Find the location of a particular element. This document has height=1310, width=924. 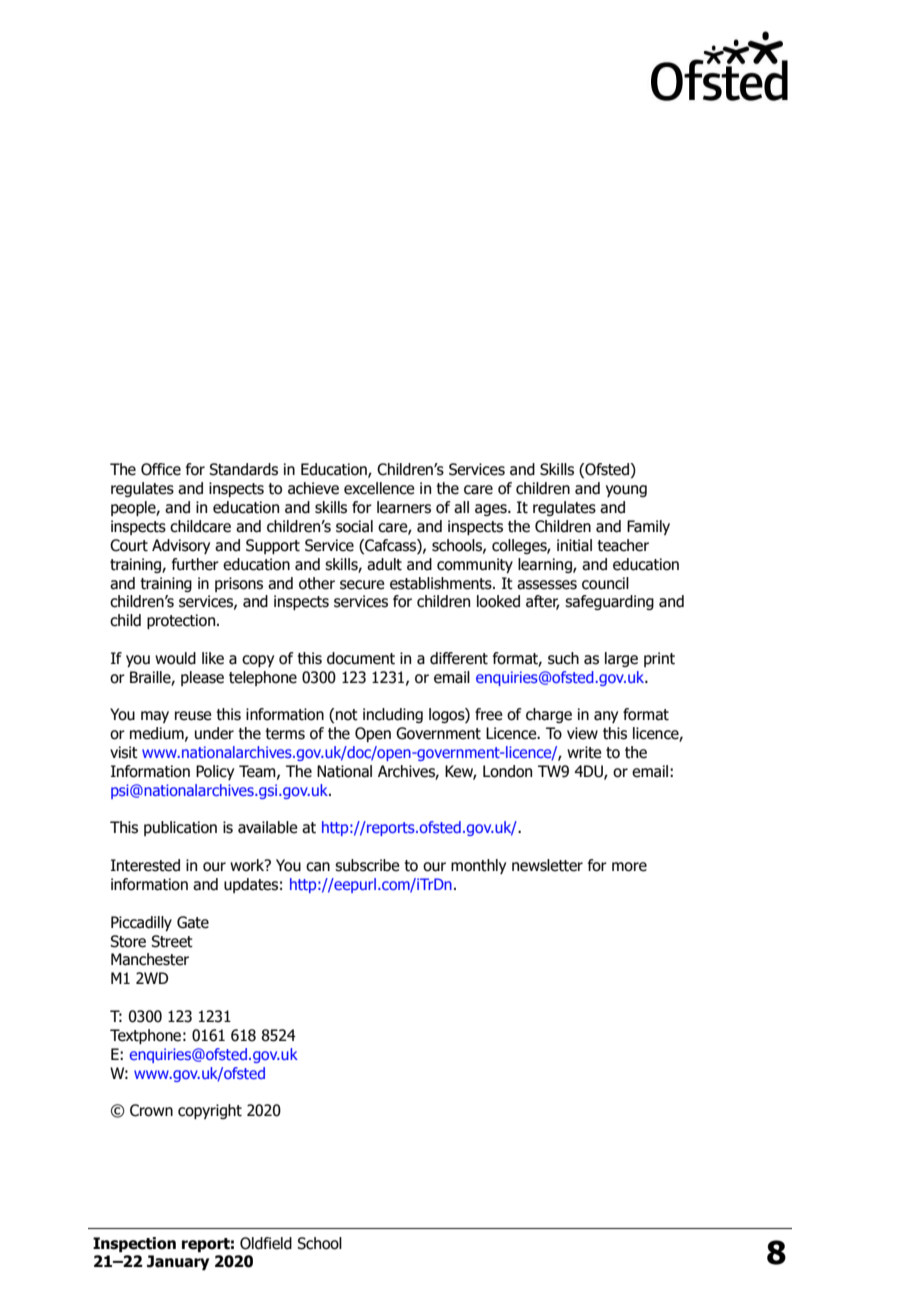

write is located at coordinates (584, 752).
